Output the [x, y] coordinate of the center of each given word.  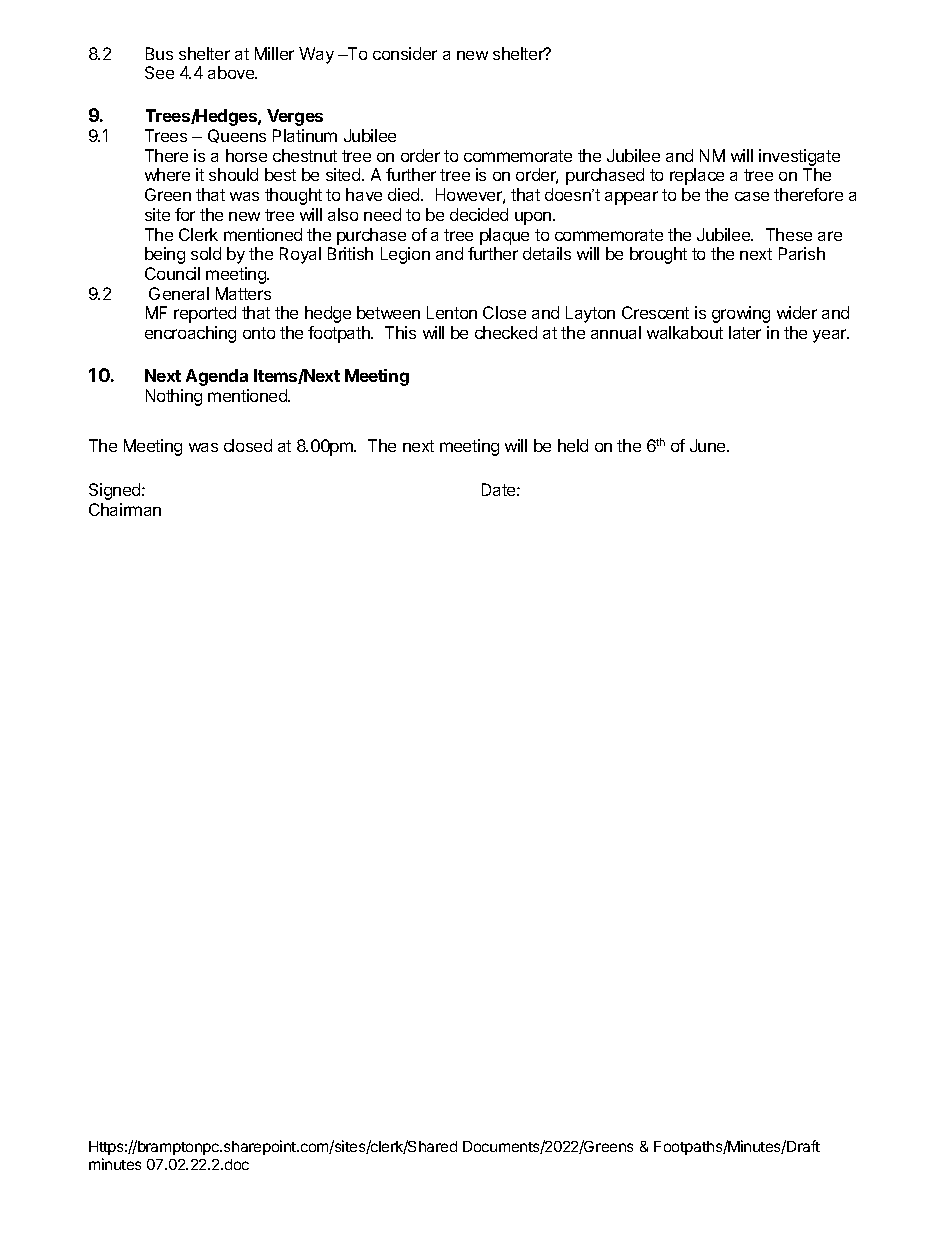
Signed [116, 491]
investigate [799, 157]
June [709, 445]
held [573, 445]
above [232, 72]
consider [405, 53]
